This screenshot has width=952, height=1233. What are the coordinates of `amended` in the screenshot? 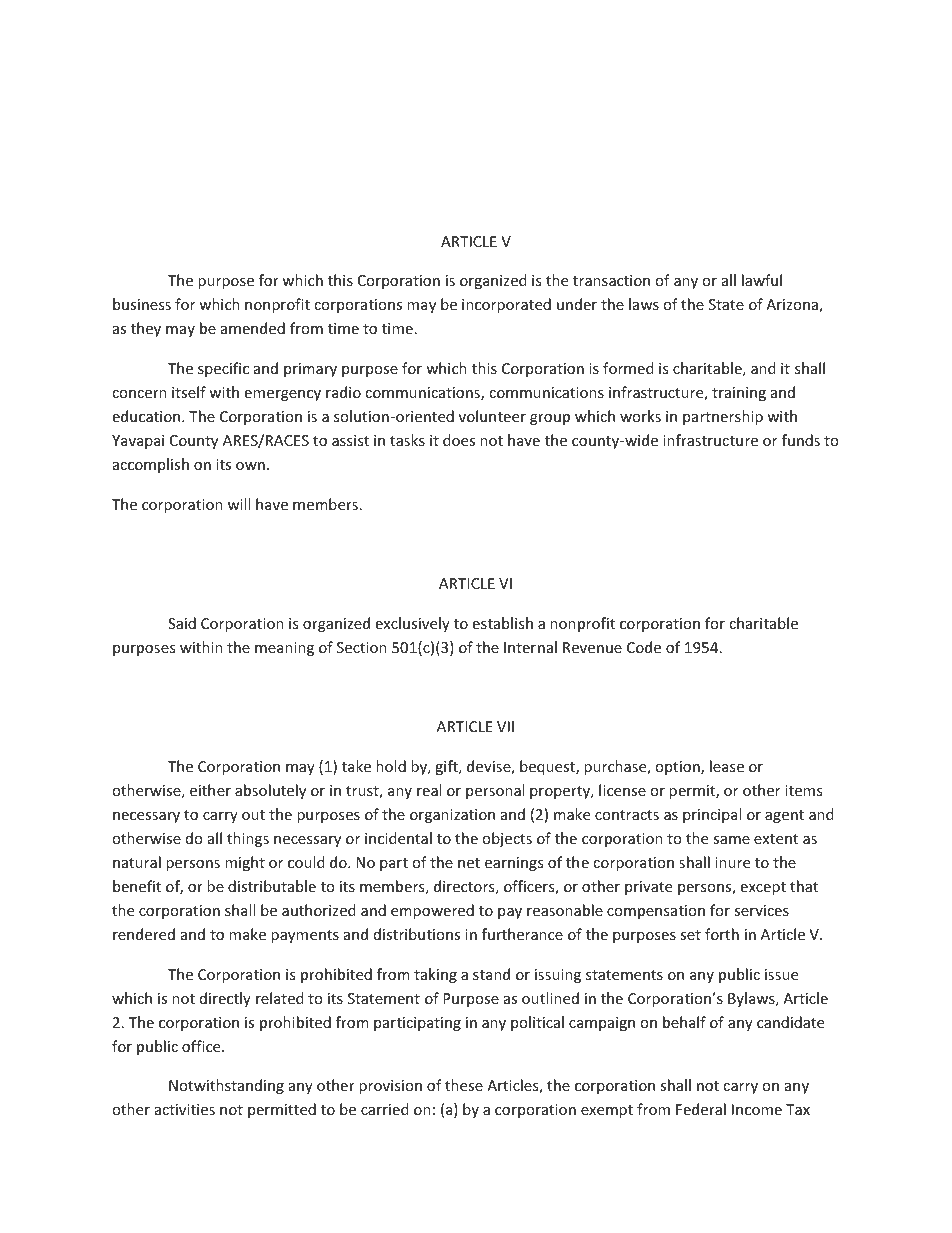 It's located at (253, 328).
